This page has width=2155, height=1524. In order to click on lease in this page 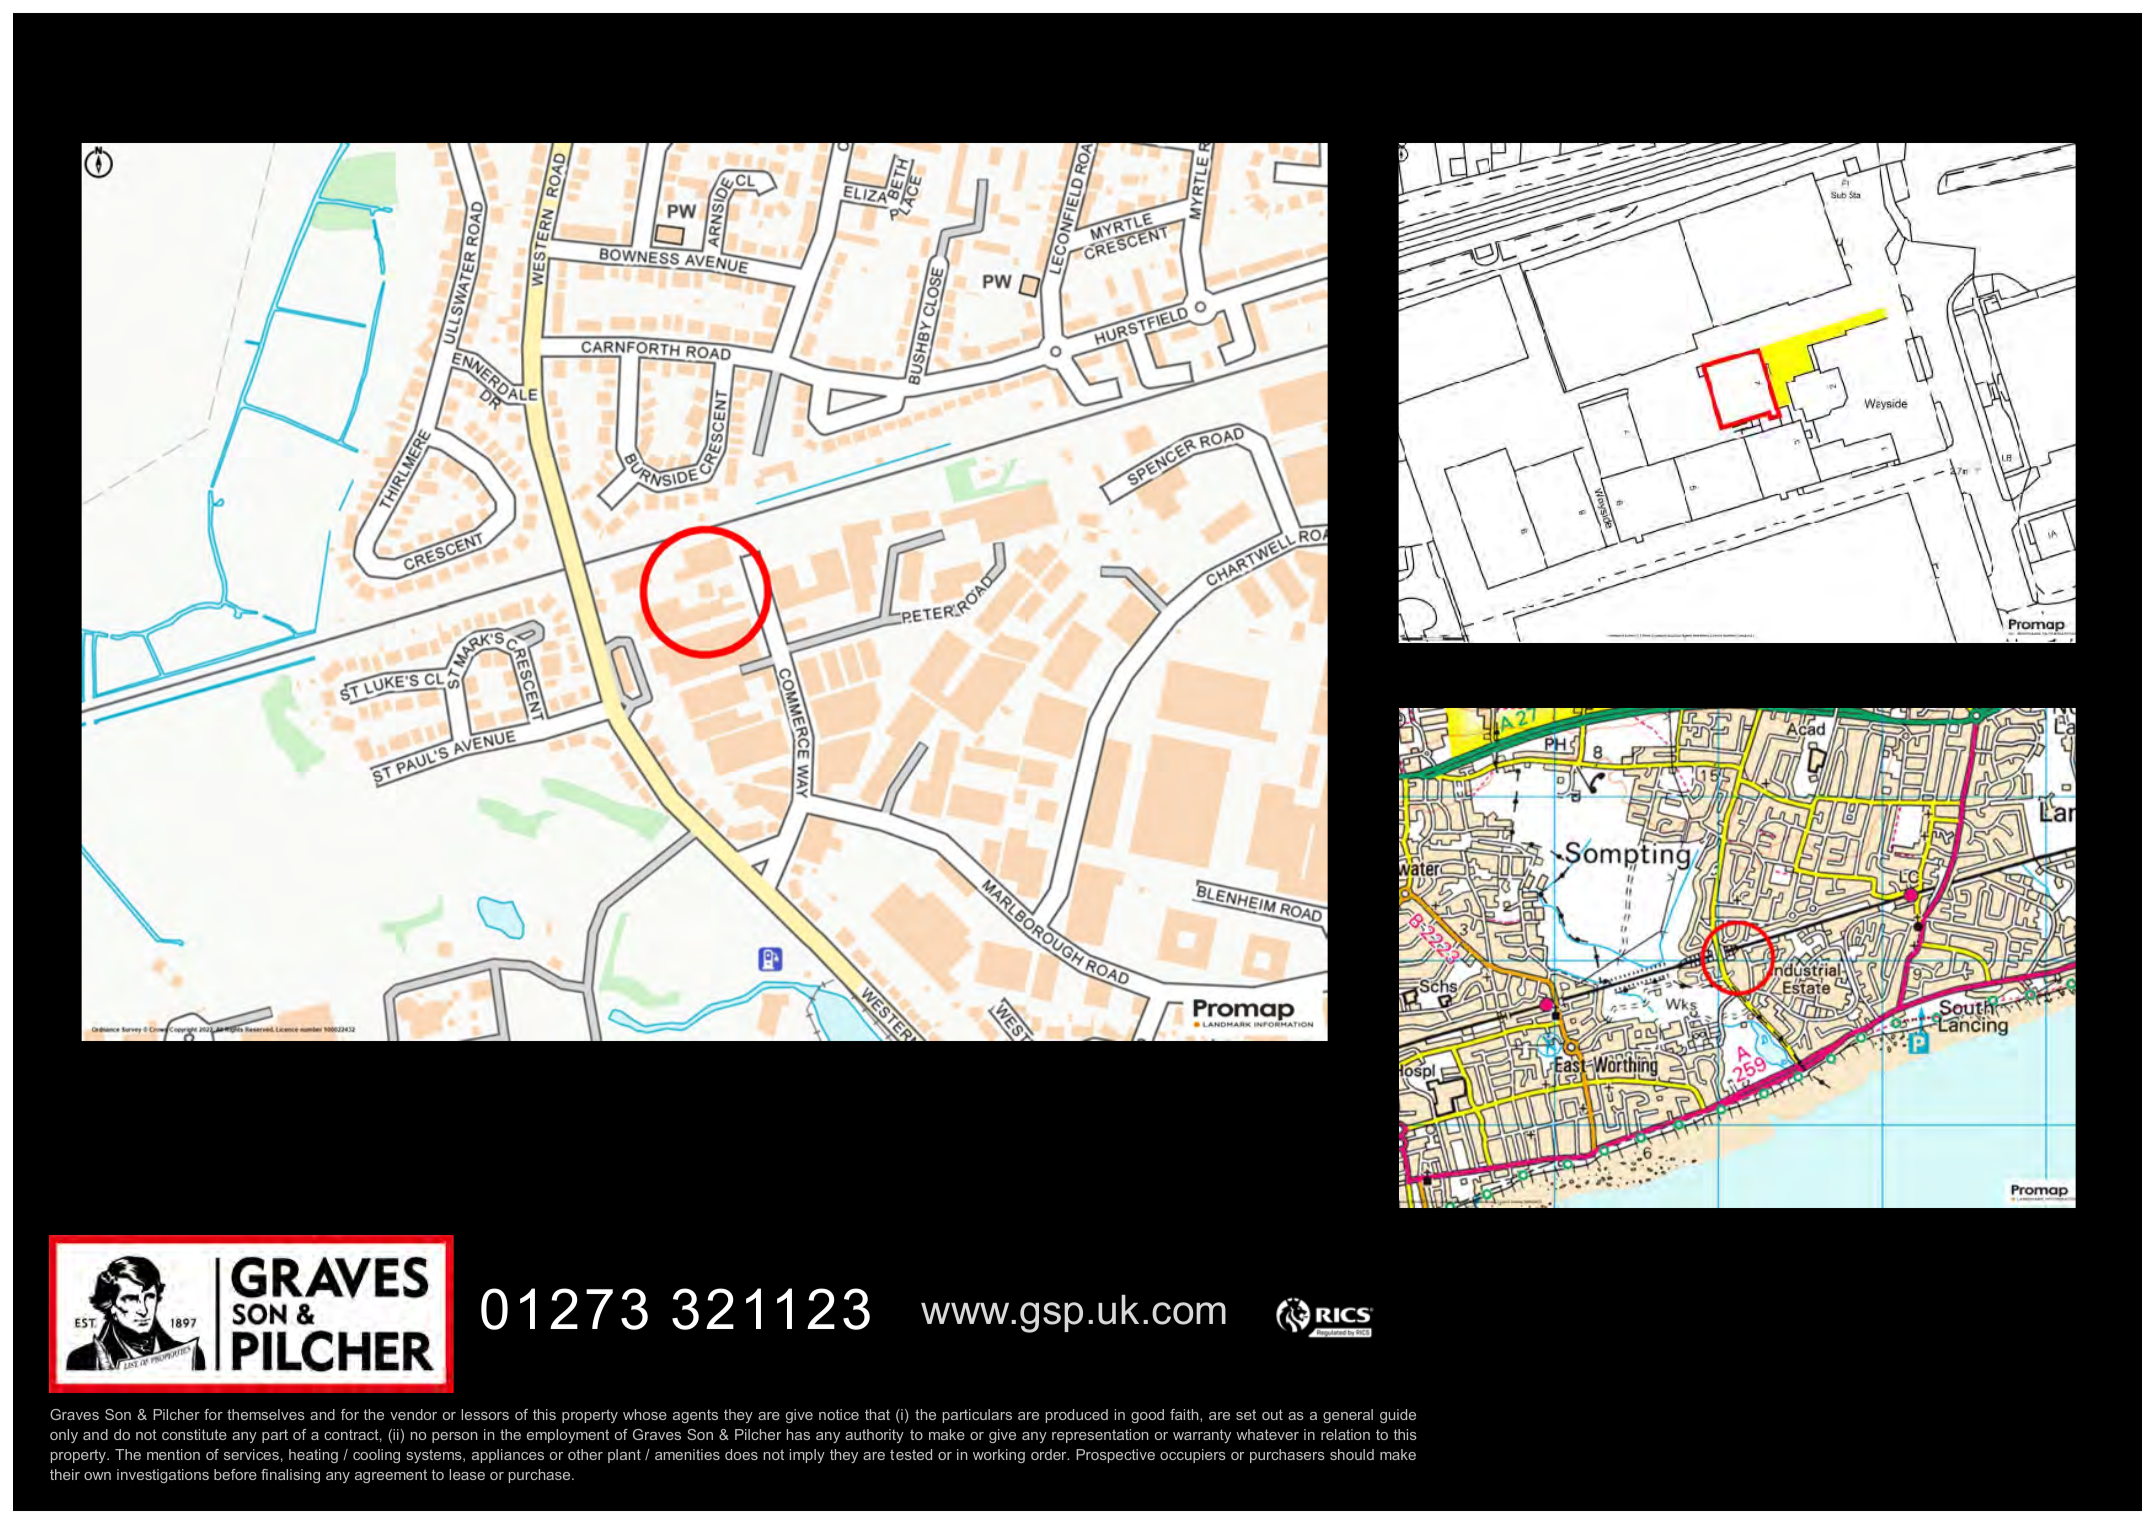, I will do `click(467, 1474)`.
